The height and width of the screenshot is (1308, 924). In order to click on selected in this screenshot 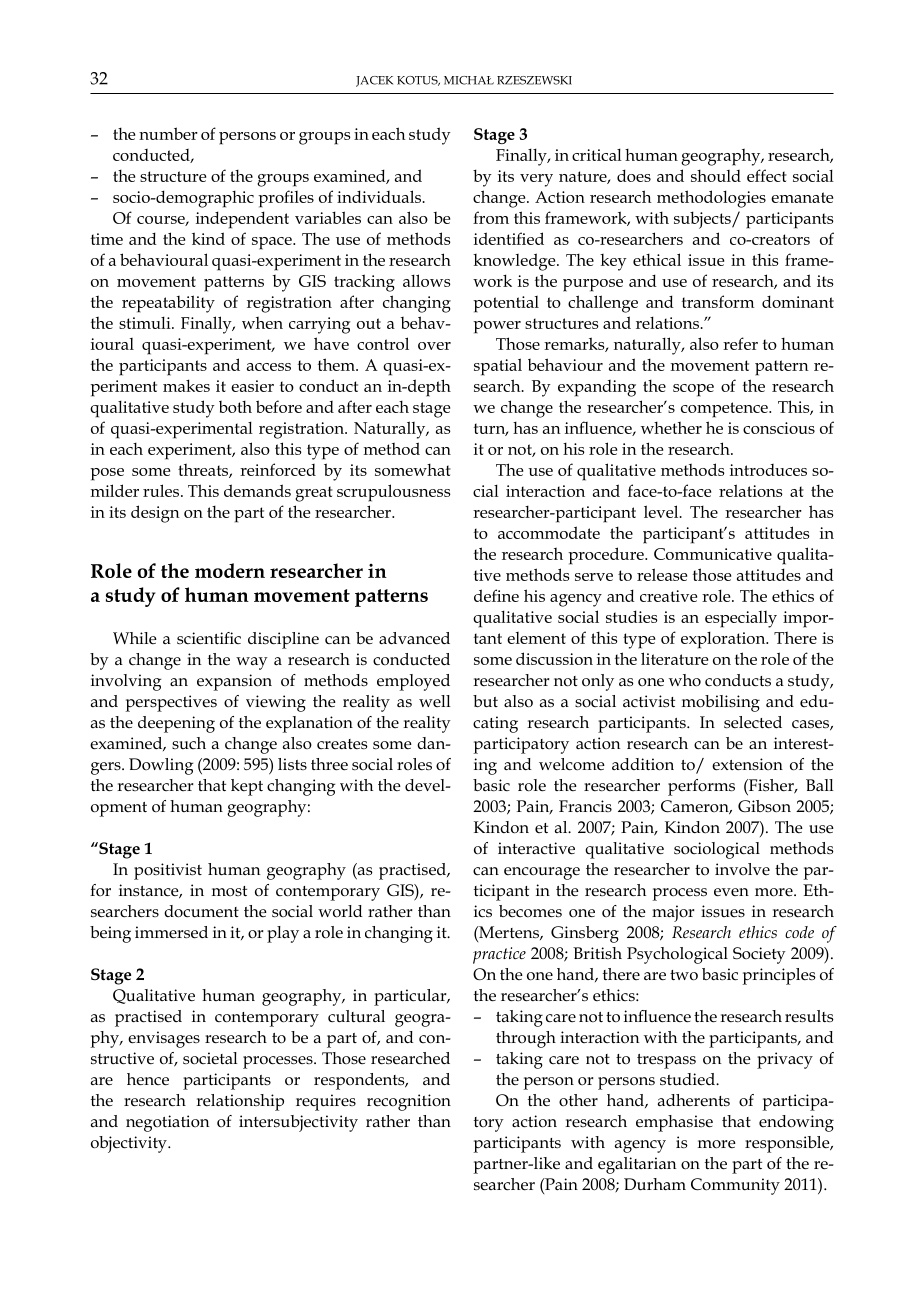, I will do `click(753, 722)`.
